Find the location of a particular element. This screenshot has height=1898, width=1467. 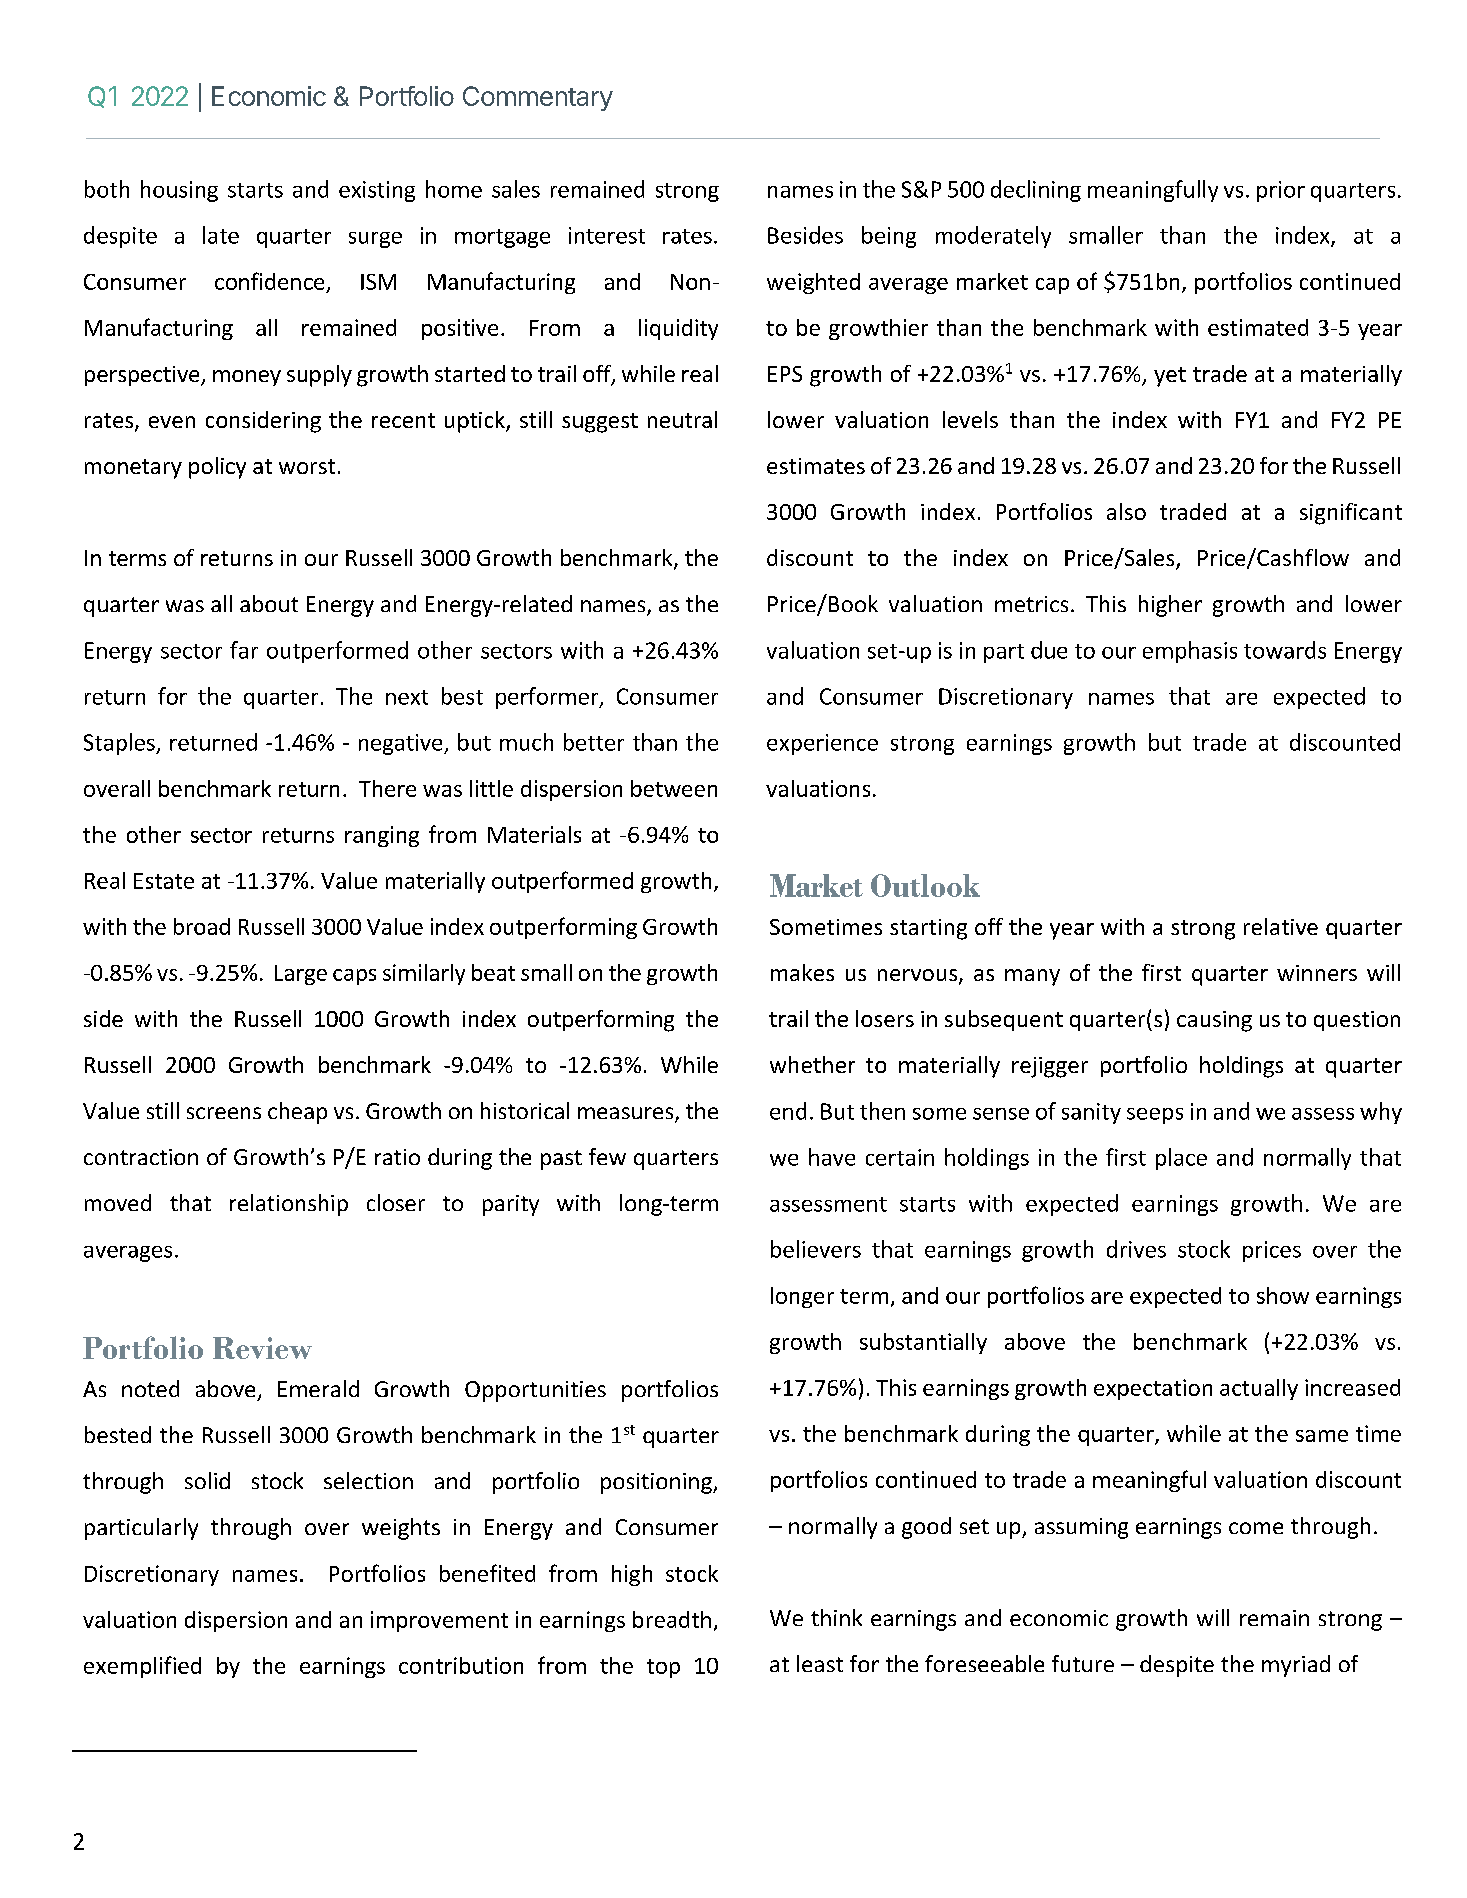

exemplified is located at coordinates (142, 1667).
